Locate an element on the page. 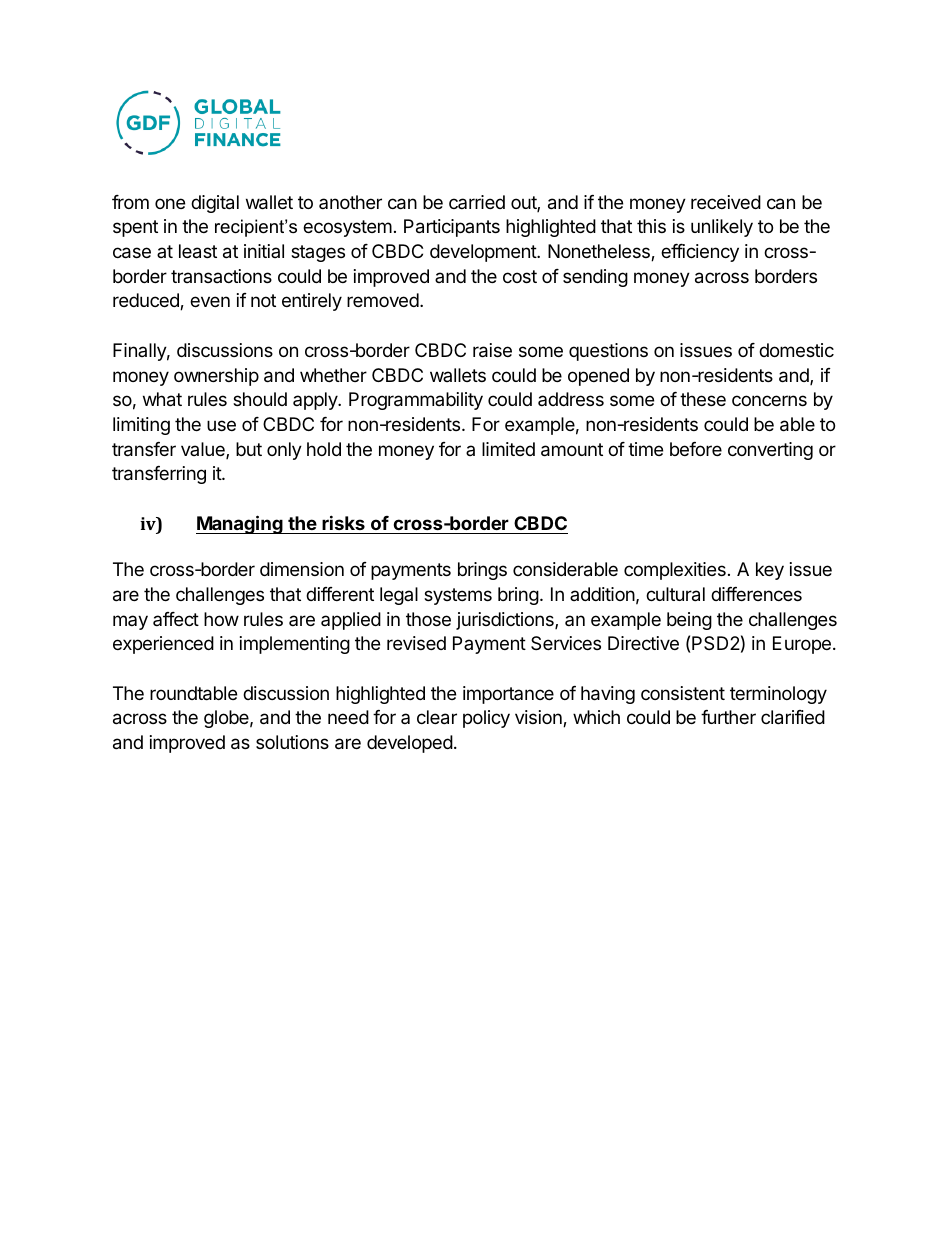 The image size is (952, 1233). complexities is located at coordinates (675, 571).
